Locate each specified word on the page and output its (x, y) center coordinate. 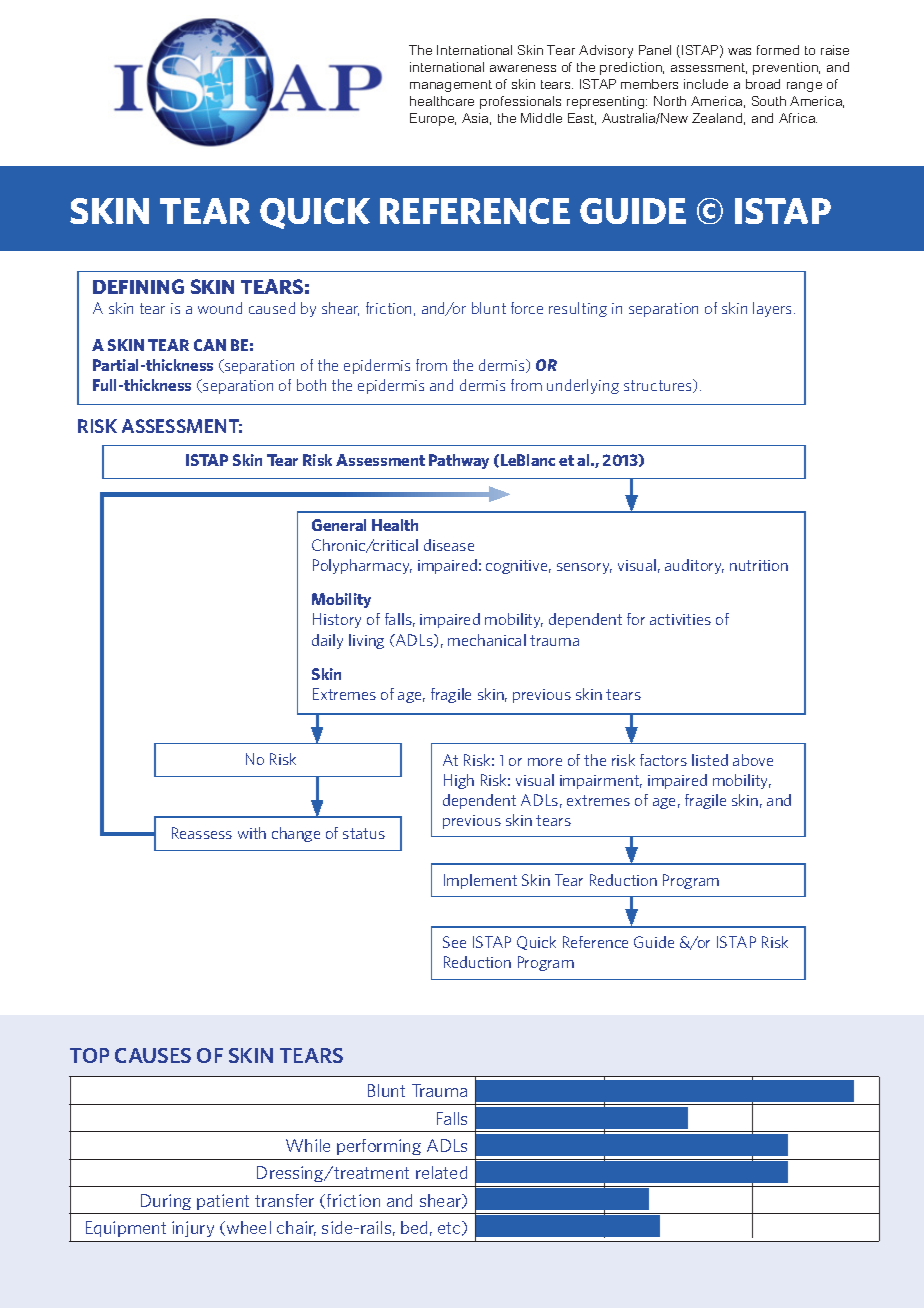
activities (680, 619)
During (166, 1202)
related (441, 1172)
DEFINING (138, 286)
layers (774, 309)
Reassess (202, 833)
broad (763, 84)
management (451, 86)
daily (327, 641)
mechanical (487, 640)
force (527, 308)
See (454, 942)
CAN (210, 345)
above (753, 760)
